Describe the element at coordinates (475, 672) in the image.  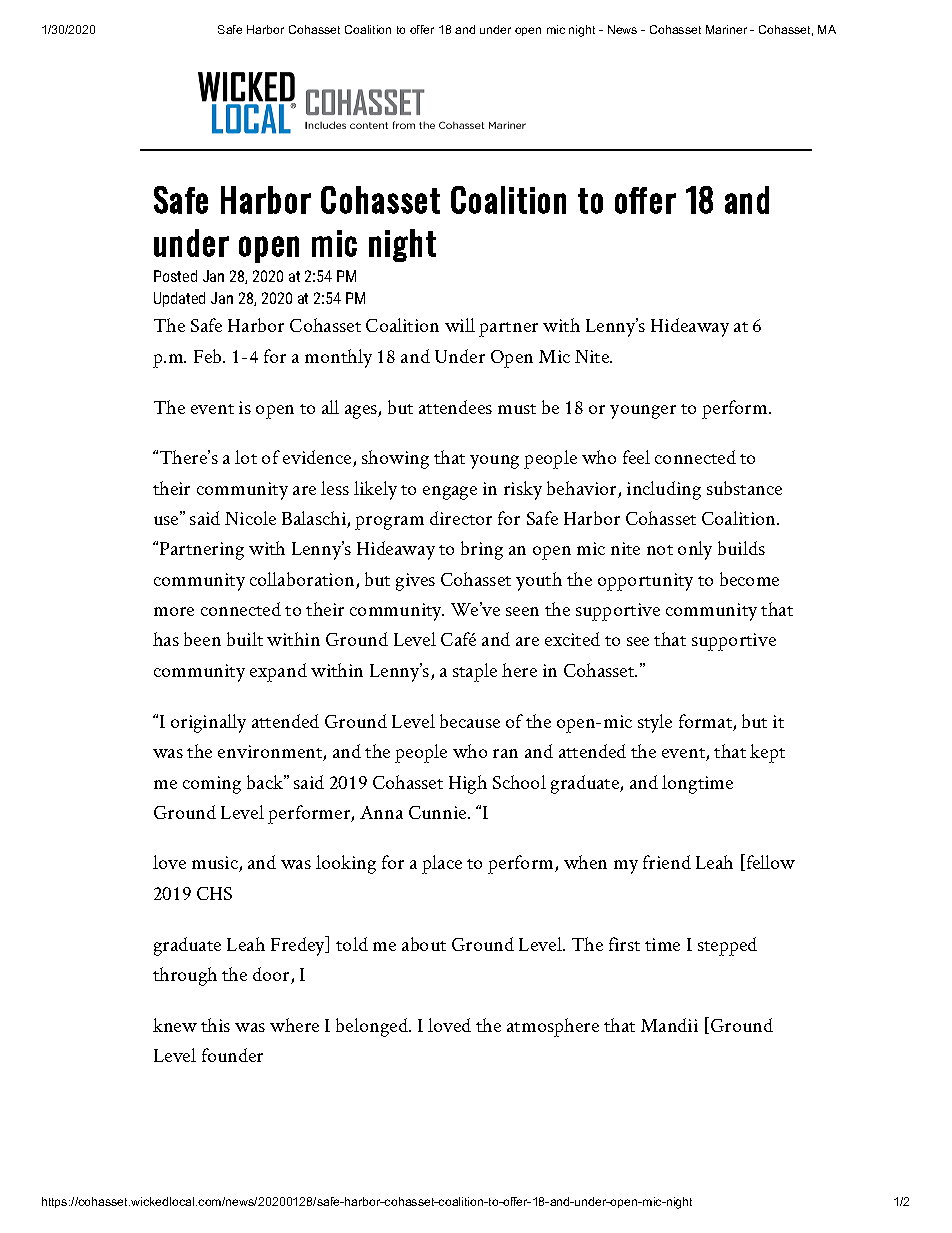
I see `staple` at that location.
